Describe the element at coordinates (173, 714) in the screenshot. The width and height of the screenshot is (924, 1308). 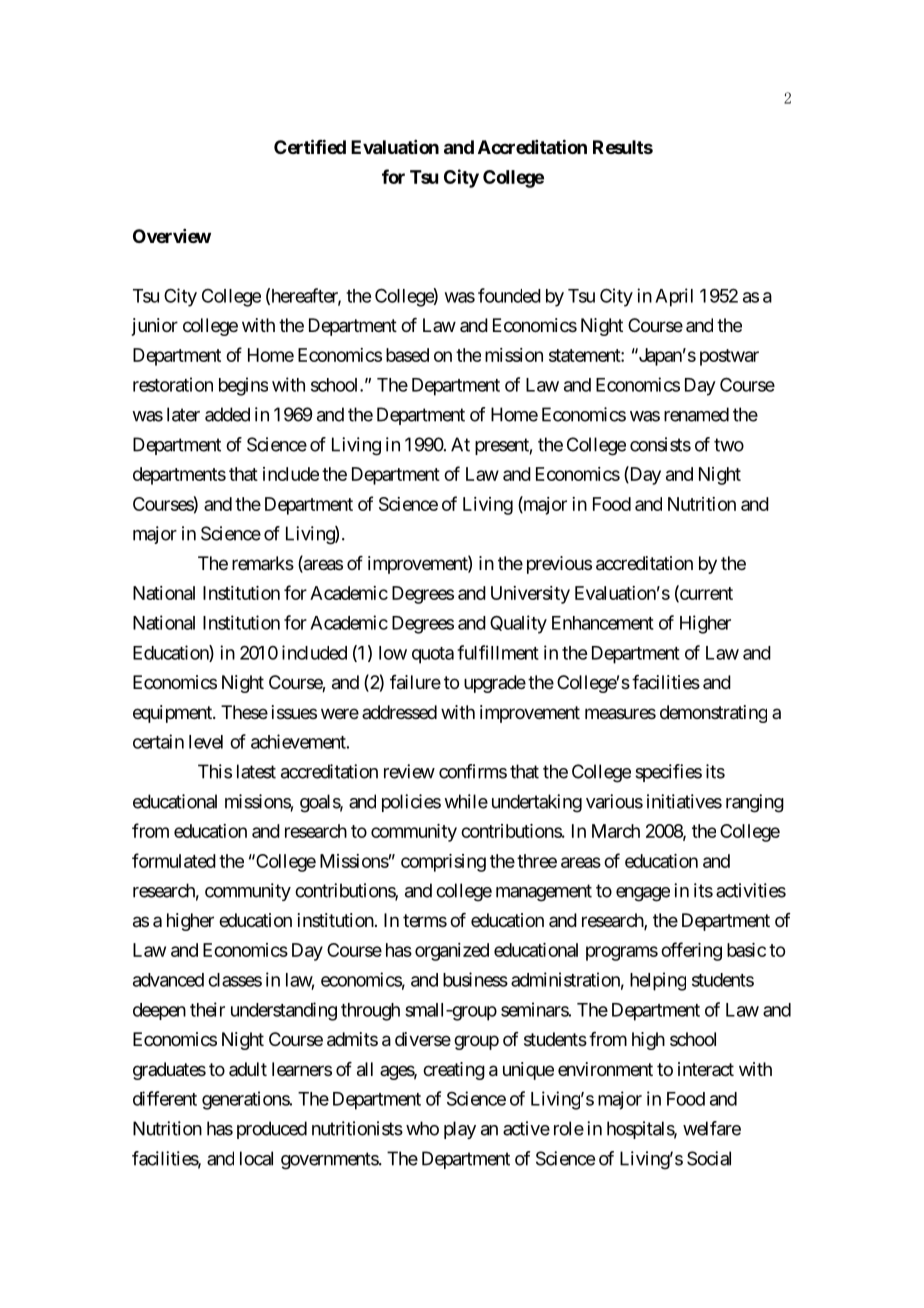
I see `equipment` at that location.
